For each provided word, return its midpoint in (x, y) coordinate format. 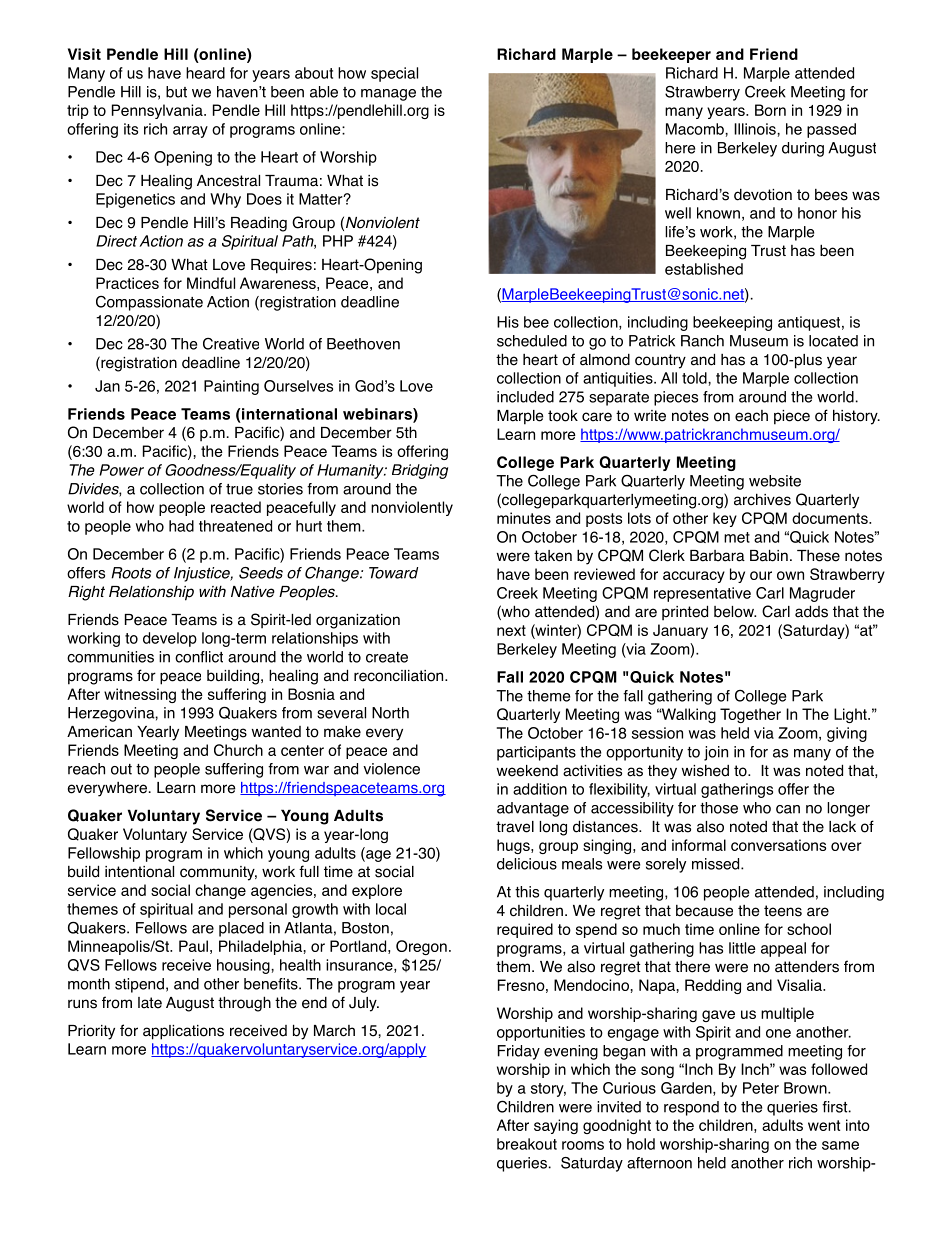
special (394, 74)
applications (183, 1032)
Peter (761, 1088)
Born (770, 110)
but (176, 92)
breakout (527, 1144)
